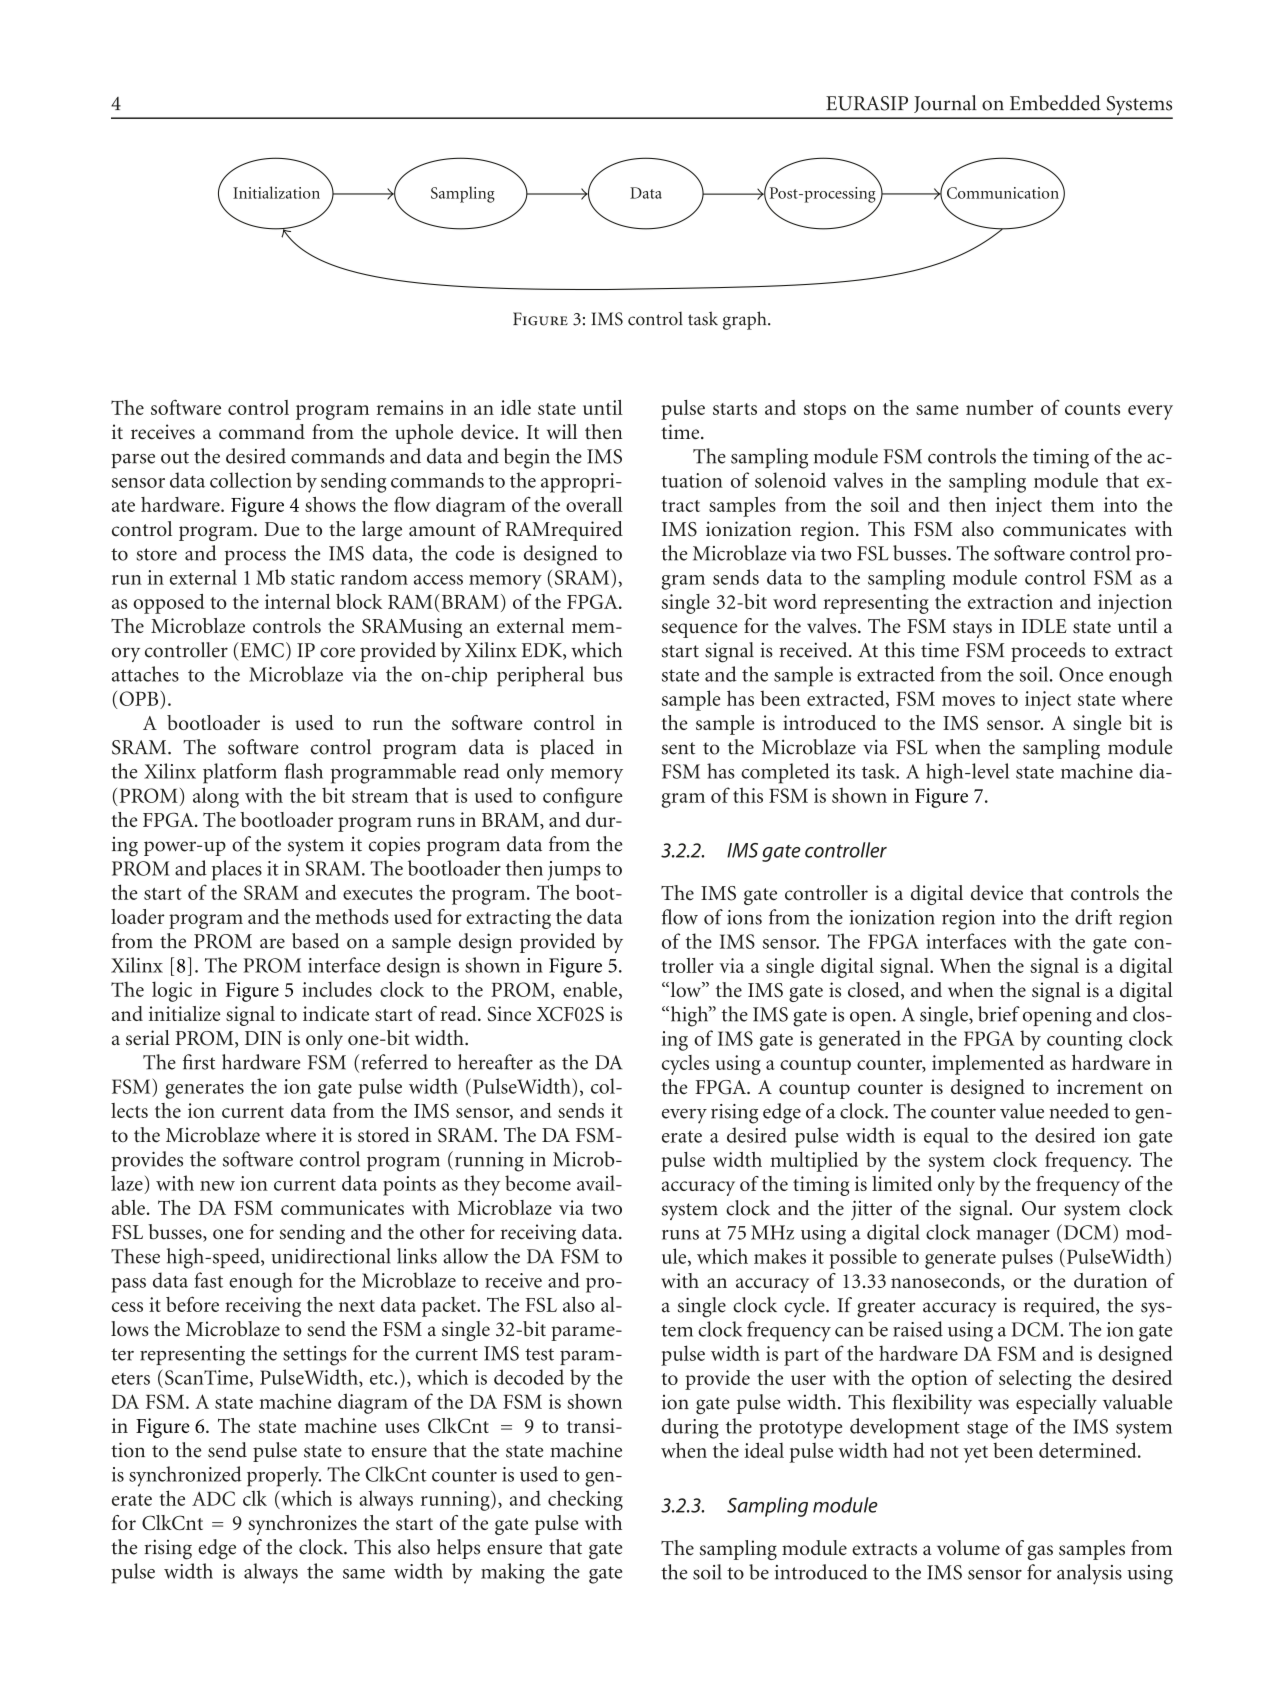  Describe the element at coordinates (538, 1183) in the screenshot. I see `become` at that location.
